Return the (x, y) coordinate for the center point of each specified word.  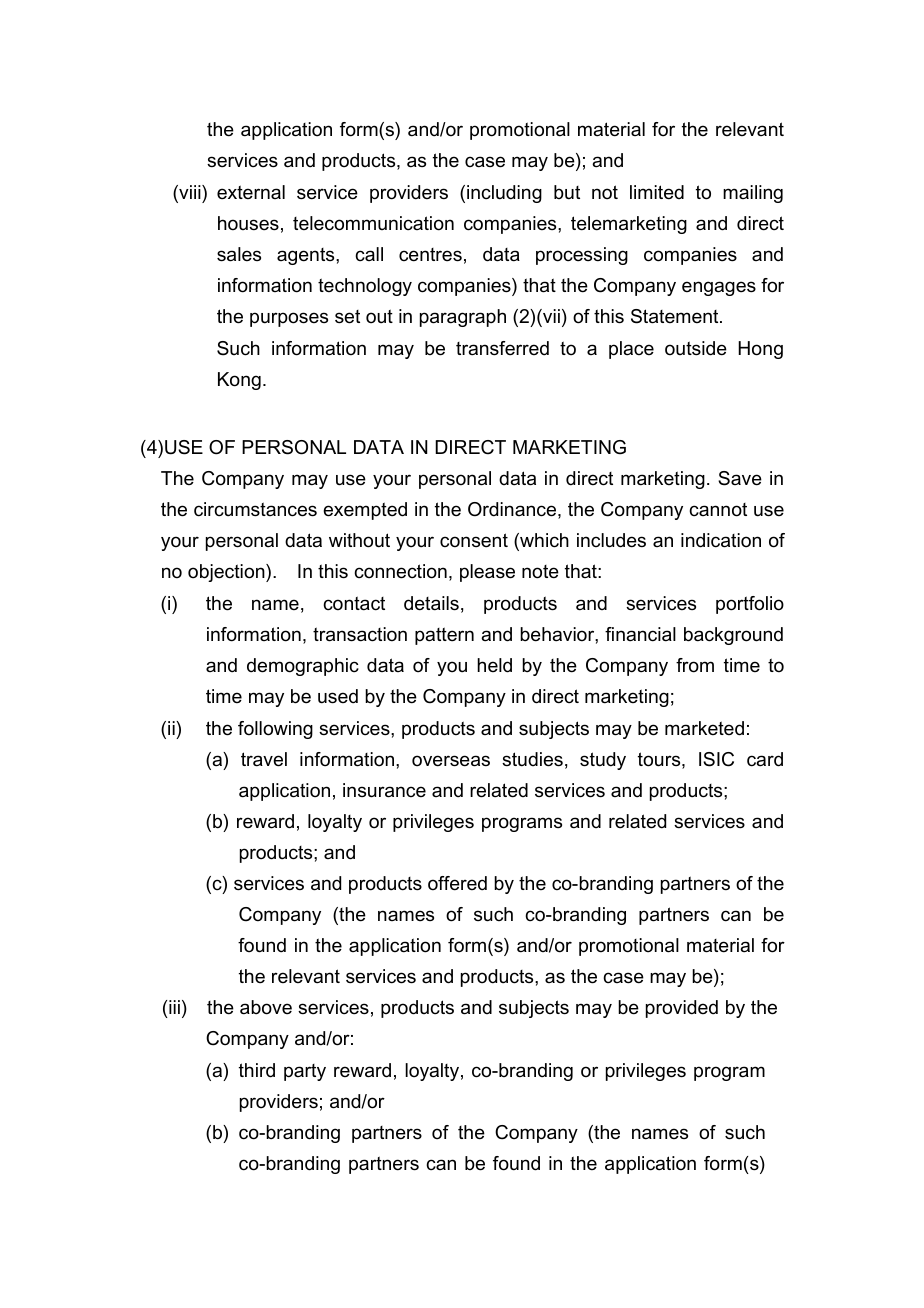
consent (474, 540)
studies (532, 759)
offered (457, 883)
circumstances (255, 509)
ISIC (716, 759)
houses (248, 223)
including (504, 194)
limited (657, 192)
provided (682, 1009)
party (305, 1072)
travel (264, 759)
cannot (718, 510)
